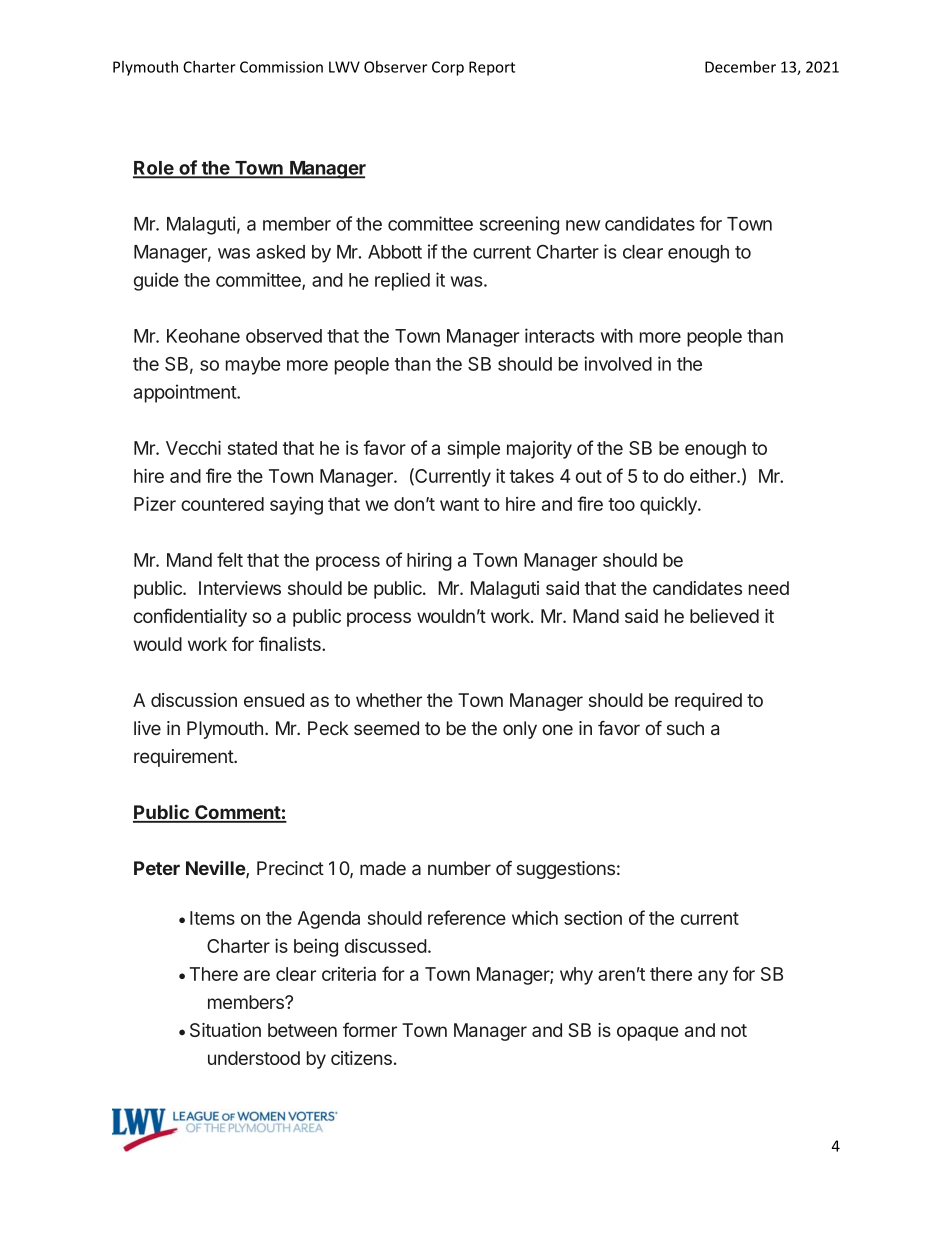 Image resolution: width=952 pixels, height=1233 pixels. What do you see at coordinates (225, 1030) in the screenshot?
I see `Situation` at bounding box center [225, 1030].
